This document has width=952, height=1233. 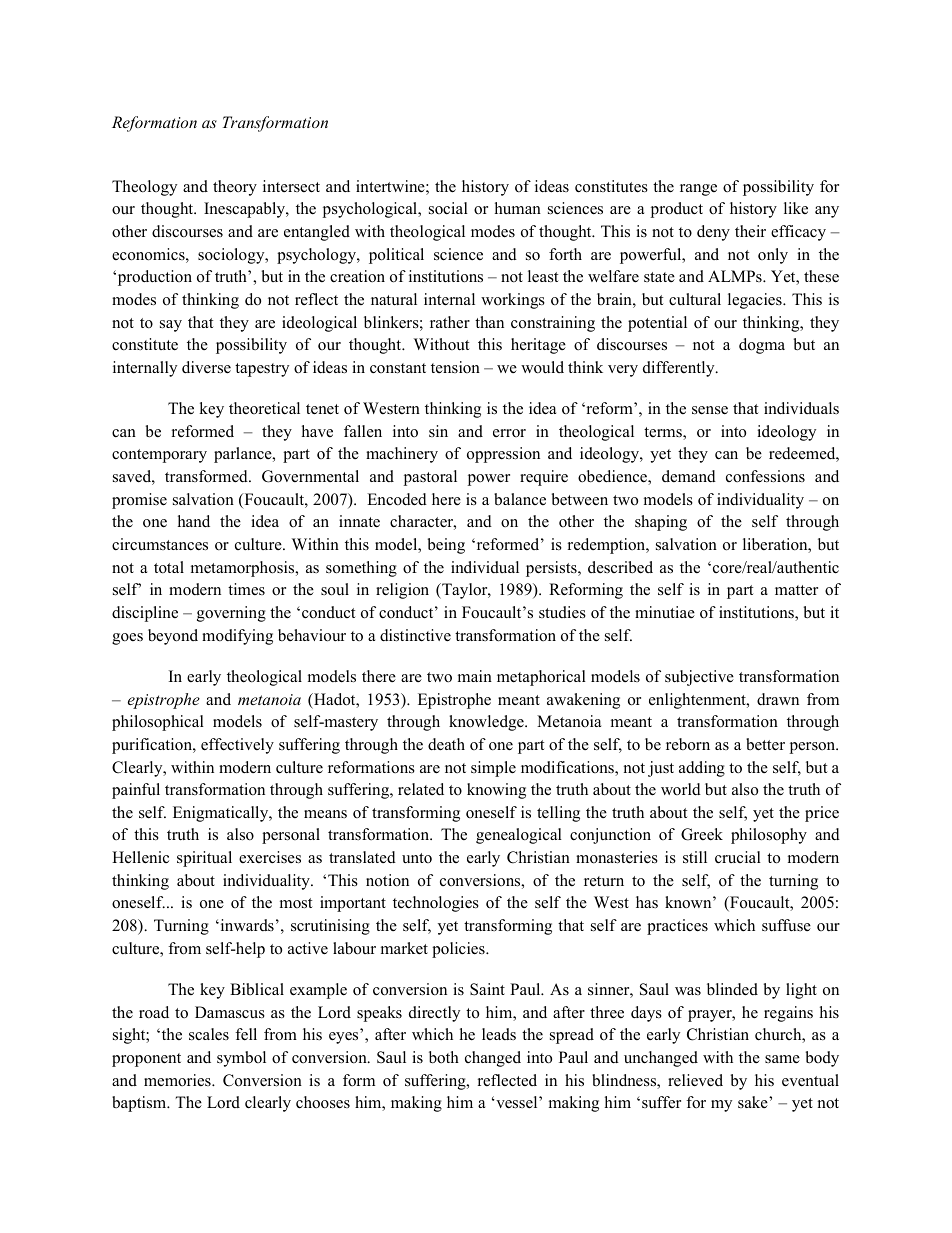 I want to click on memories, so click(x=178, y=1080).
